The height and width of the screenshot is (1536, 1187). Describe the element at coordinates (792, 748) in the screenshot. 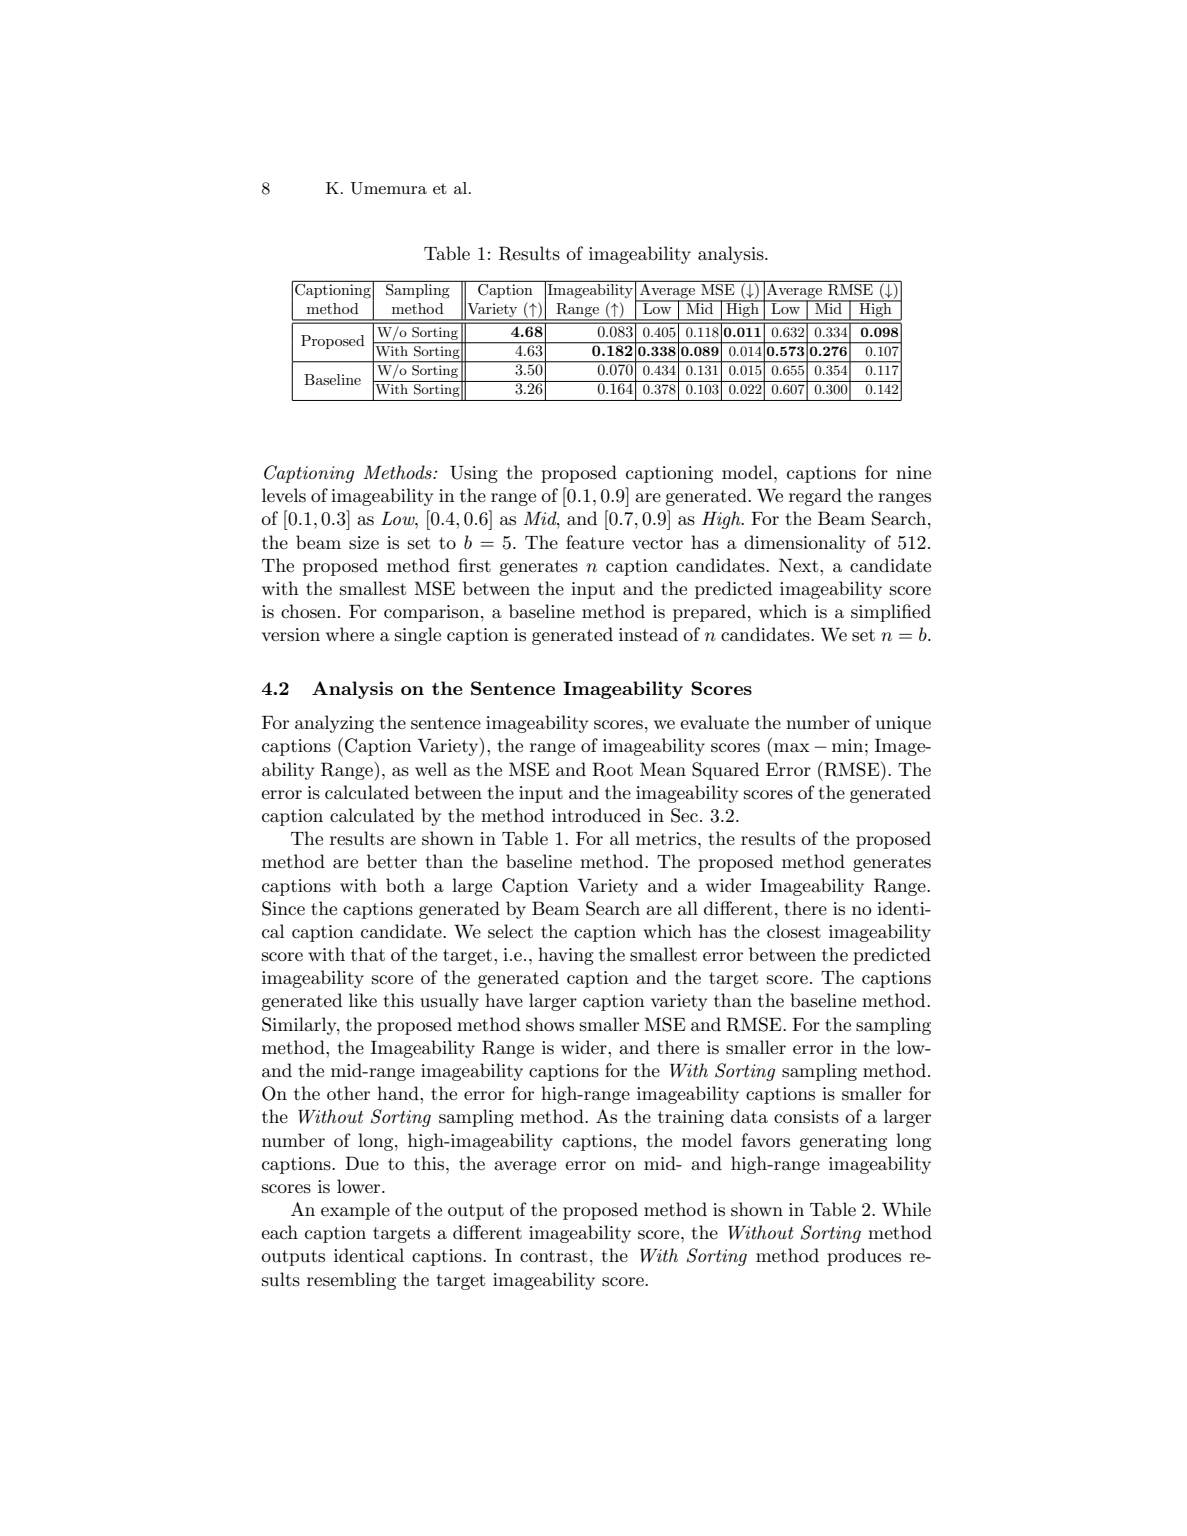

I see `max` at that location.
